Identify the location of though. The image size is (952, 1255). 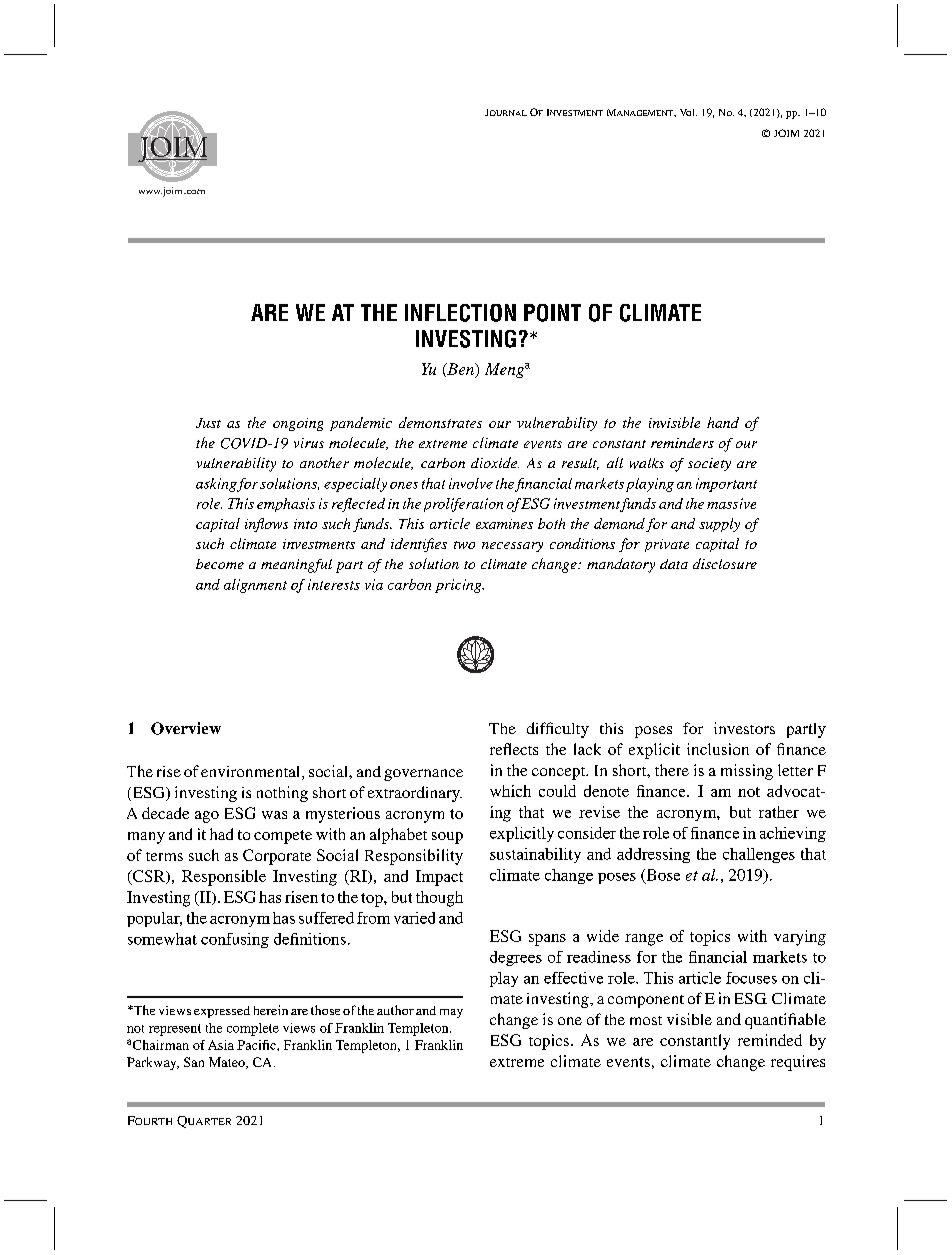
(439, 899).
